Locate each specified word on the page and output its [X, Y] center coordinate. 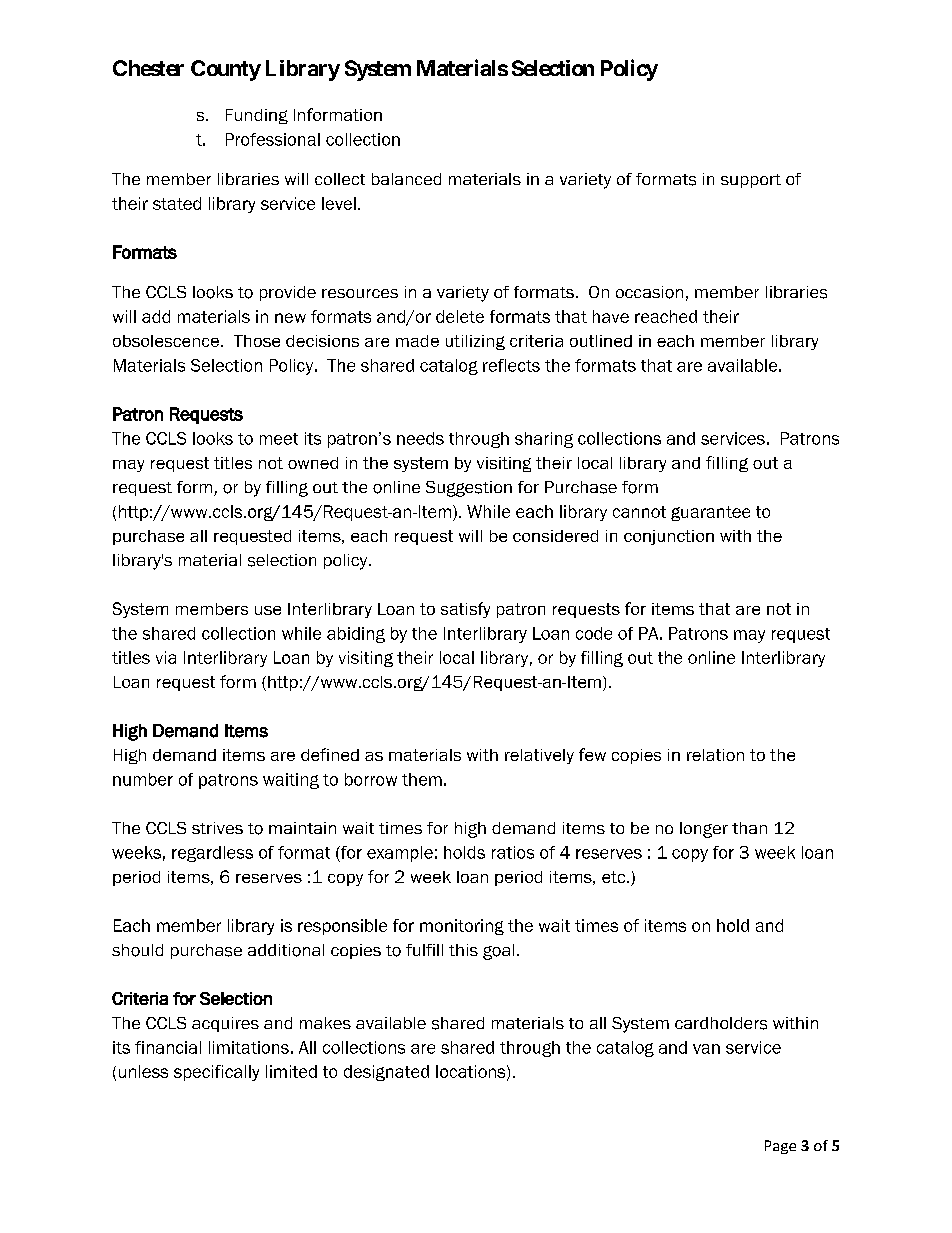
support [751, 181]
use [268, 610]
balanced [406, 179]
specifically [216, 1073]
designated [386, 1073]
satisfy [465, 610]
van [706, 1049]
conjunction [669, 537]
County [226, 70]
